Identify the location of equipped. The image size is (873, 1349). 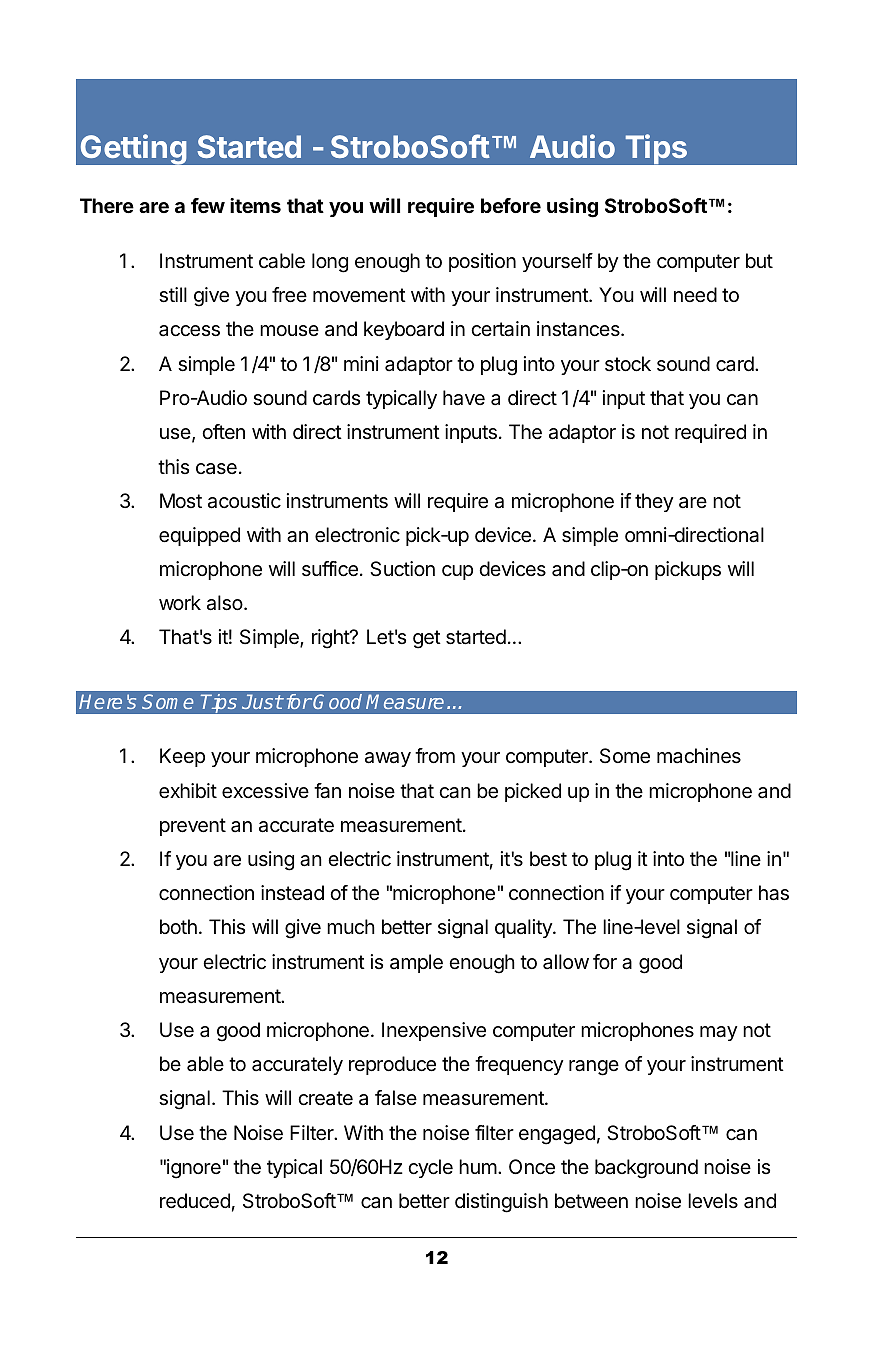
(199, 536).
